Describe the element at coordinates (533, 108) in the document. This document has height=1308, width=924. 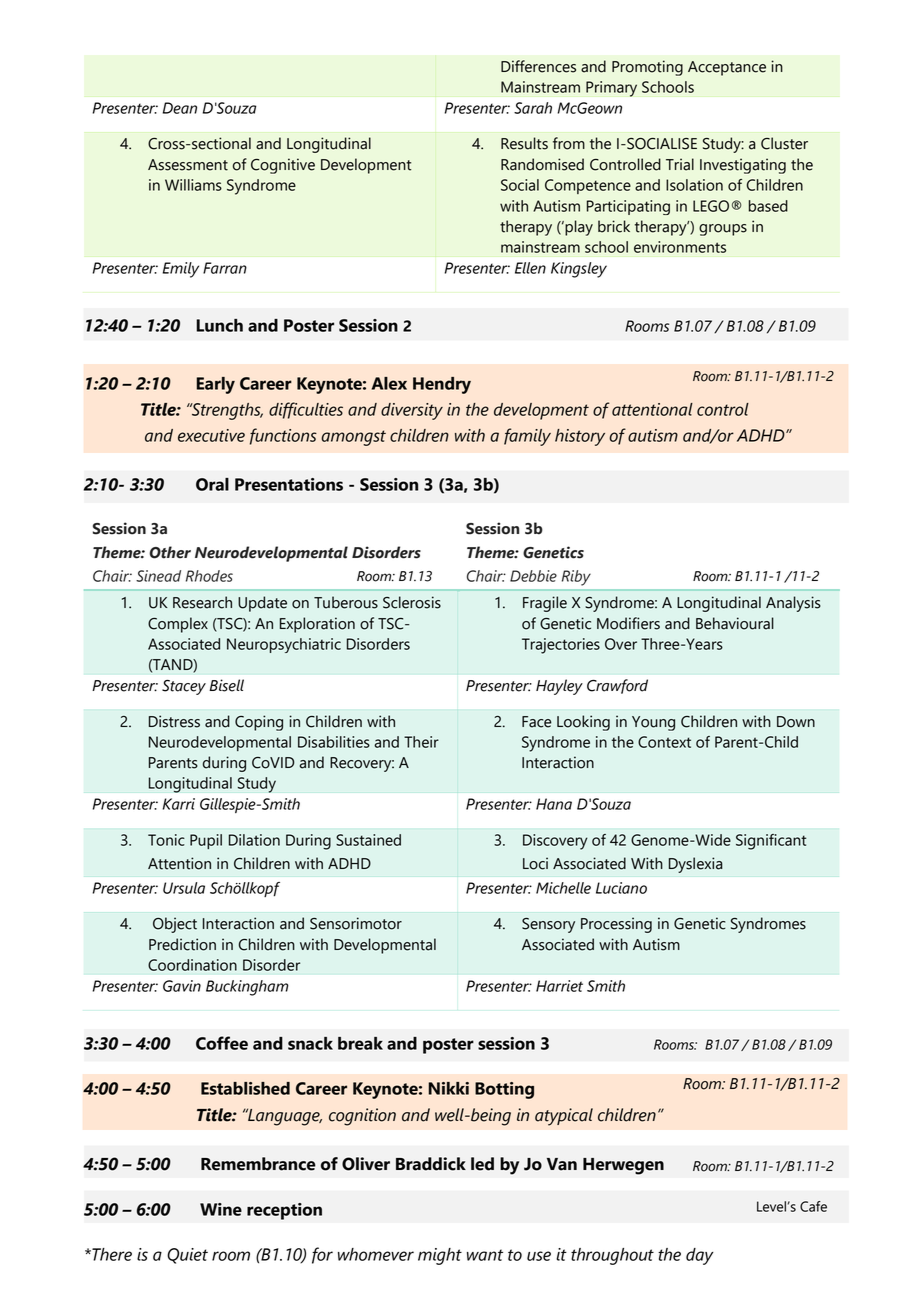
I see `Sarah` at that location.
